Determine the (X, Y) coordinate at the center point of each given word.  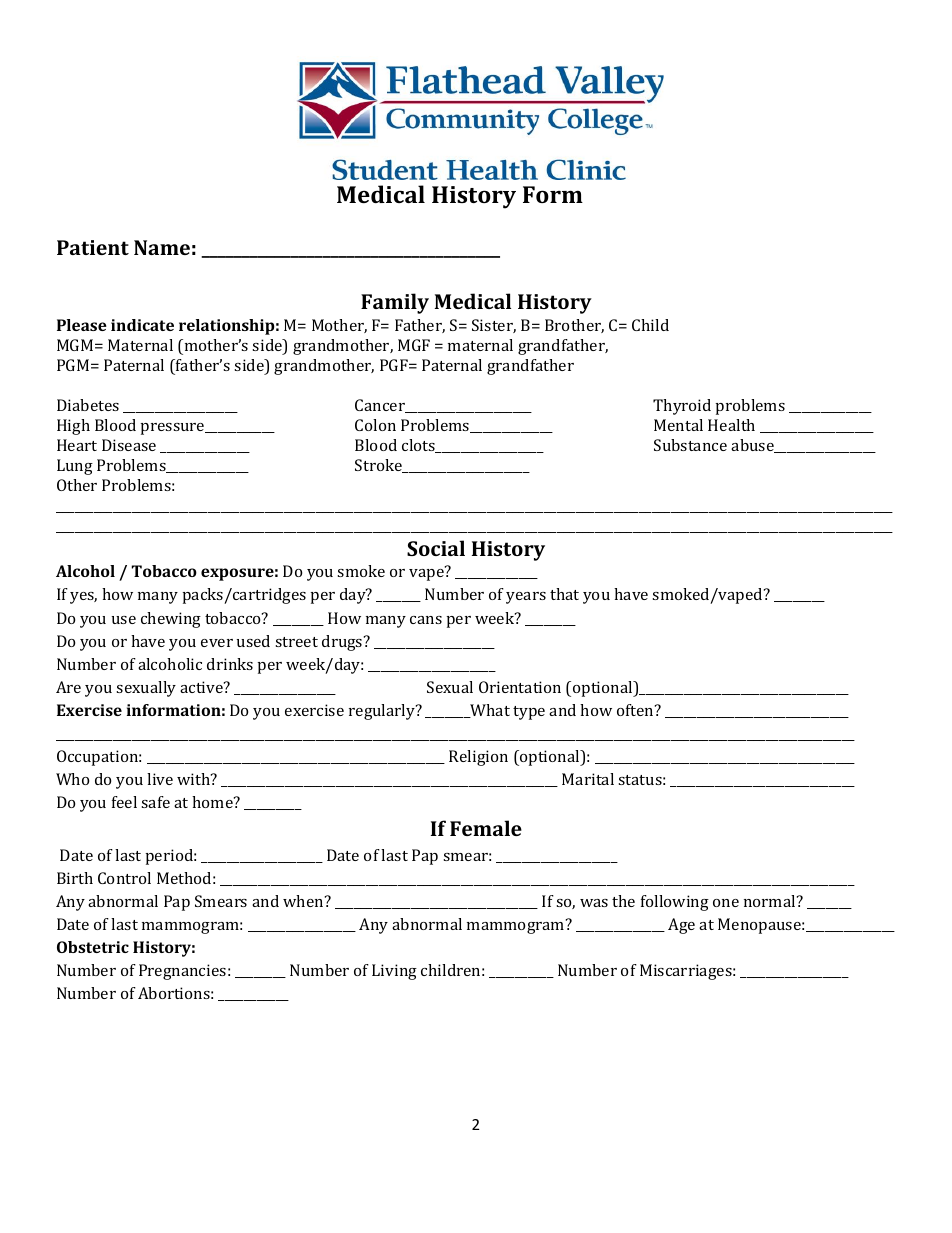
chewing (171, 620)
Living (394, 972)
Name (162, 247)
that (564, 594)
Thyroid (682, 407)
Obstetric (93, 947)
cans (426, 620)
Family (395, 303)
